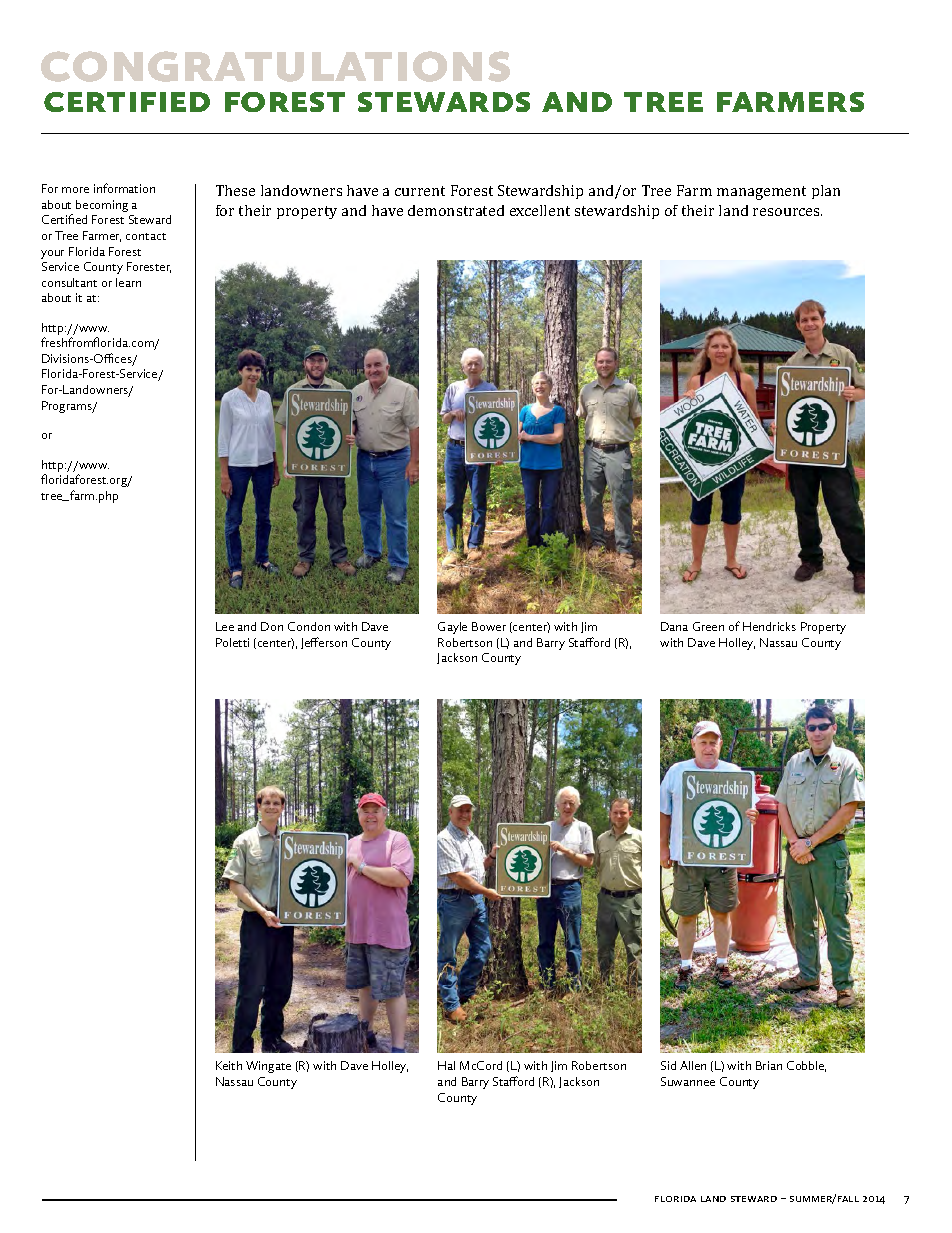  What do you see at coordinates (225, 626) in the screenshot?
I see `Lee` at bounding box center [225, 626].
